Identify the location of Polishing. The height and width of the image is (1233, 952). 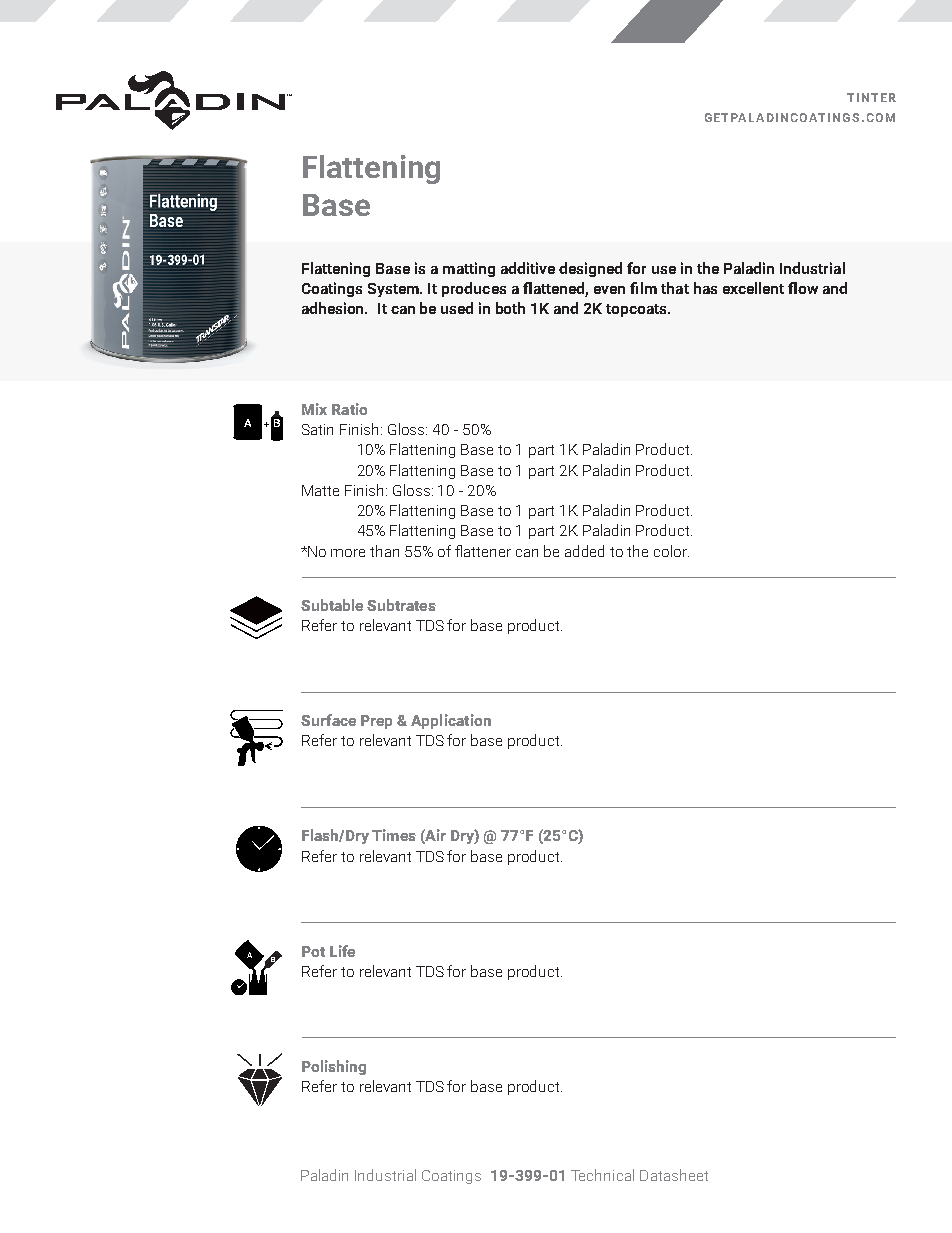
(334, 1067).
